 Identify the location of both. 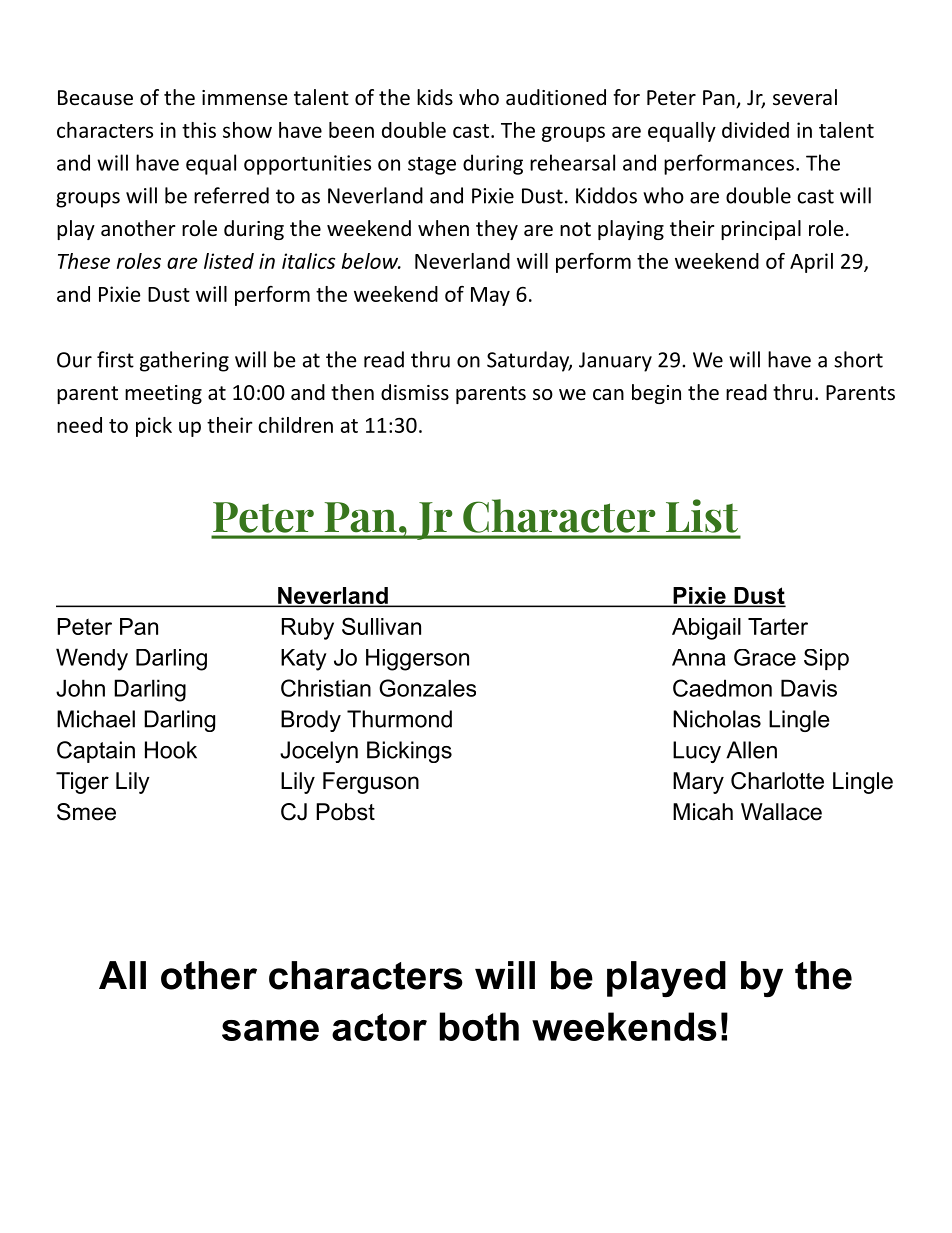
(479, 1026).
